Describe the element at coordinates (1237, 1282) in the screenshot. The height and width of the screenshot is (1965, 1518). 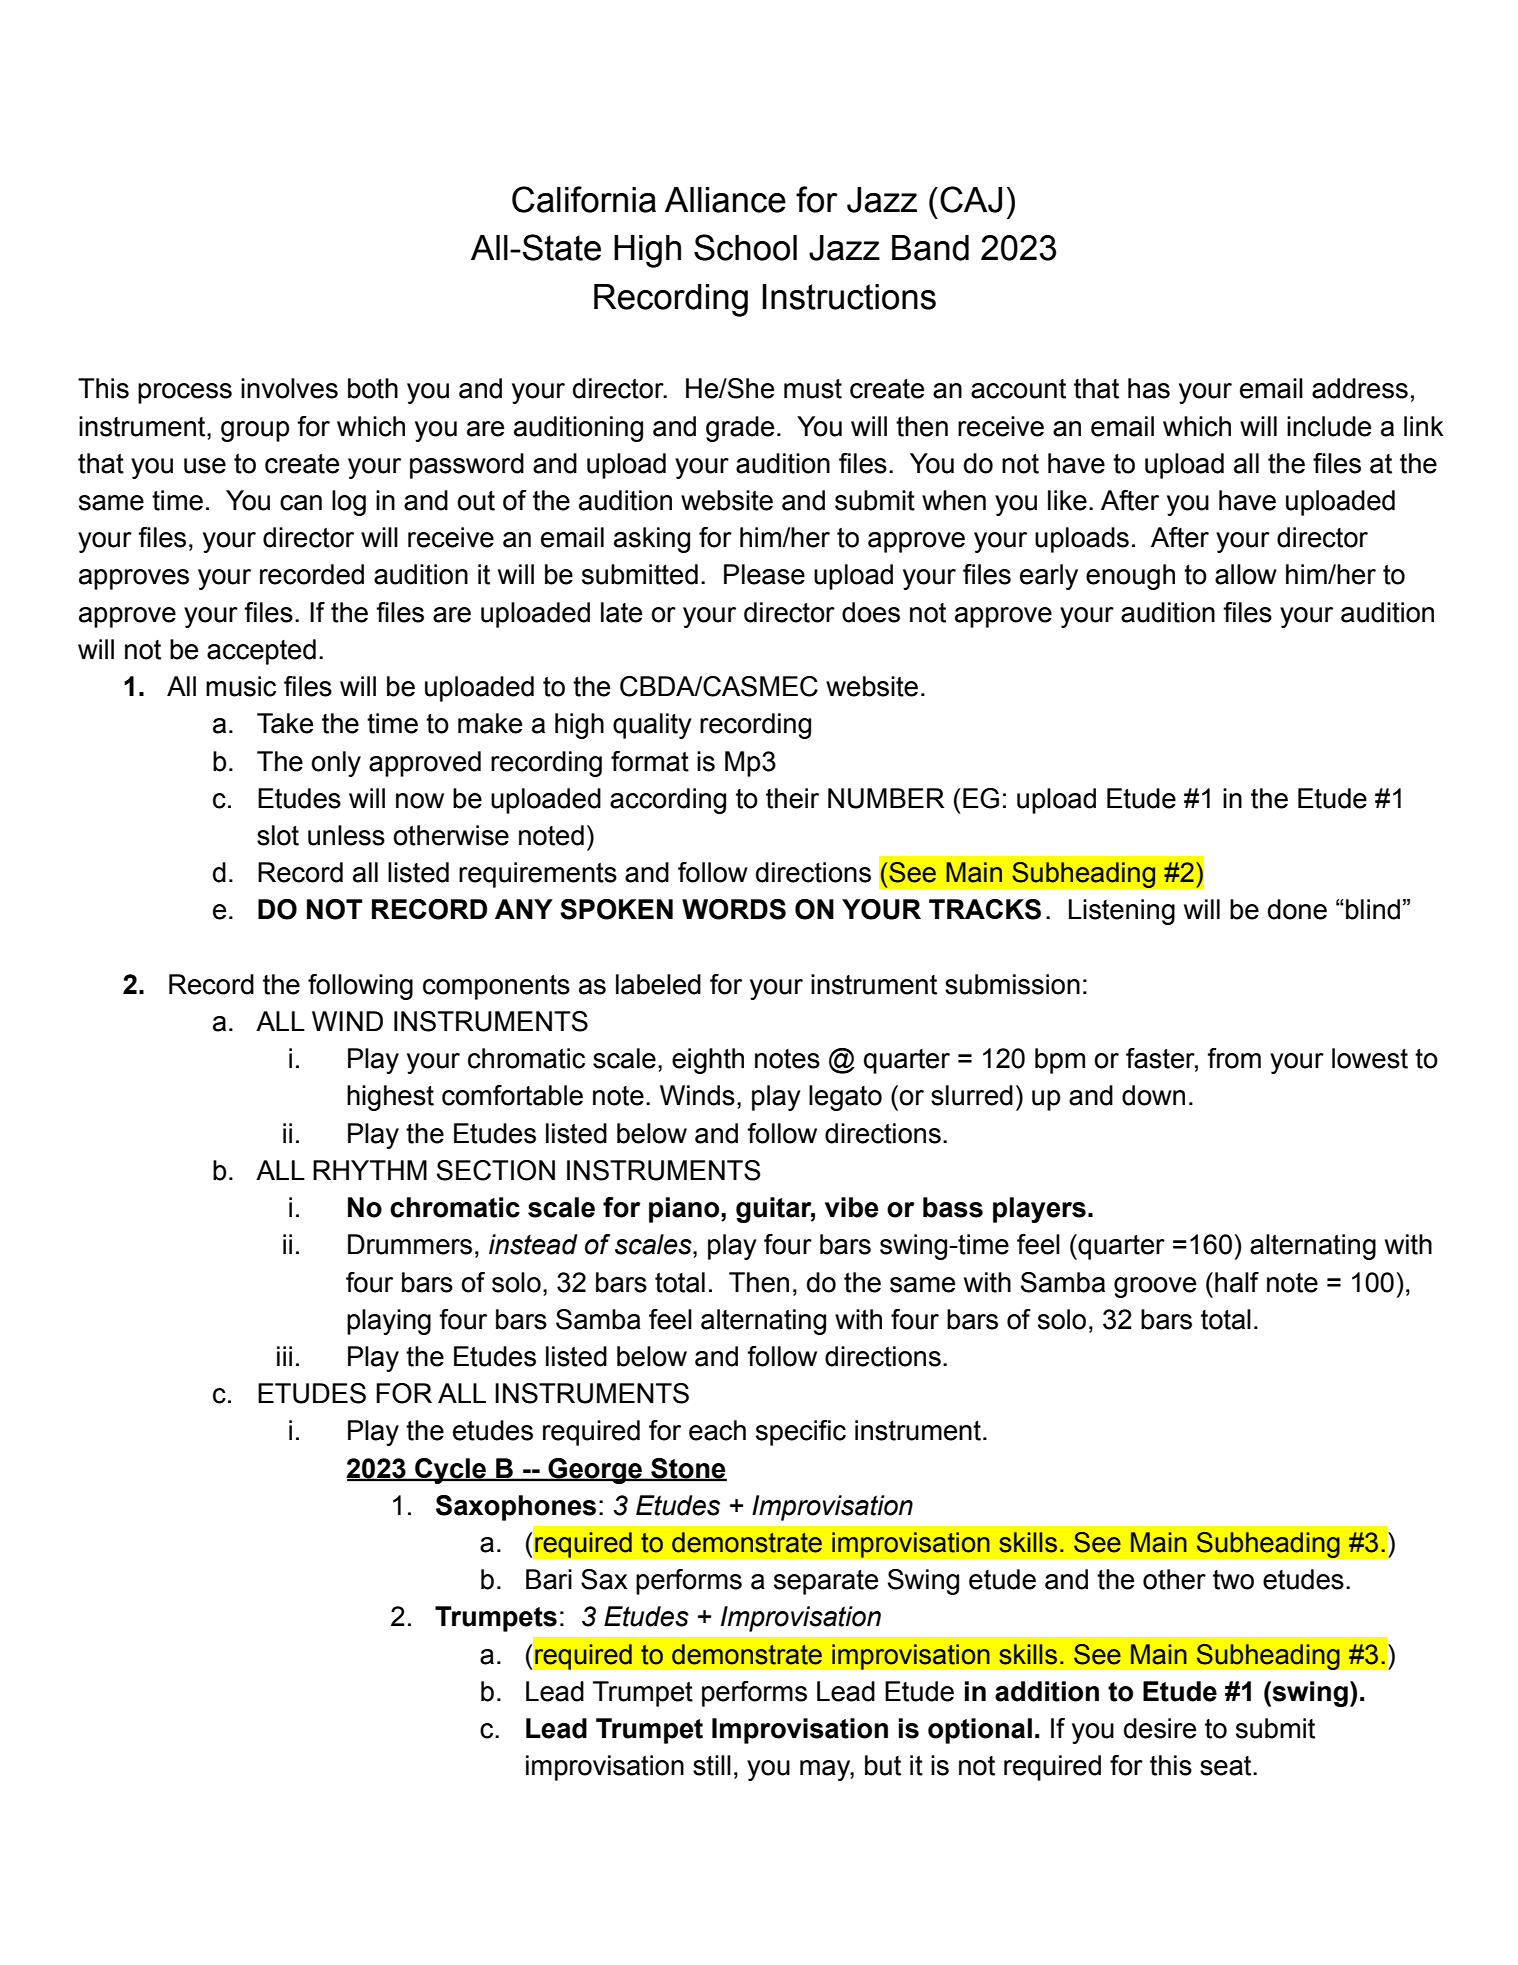
I see `half` at that location.
